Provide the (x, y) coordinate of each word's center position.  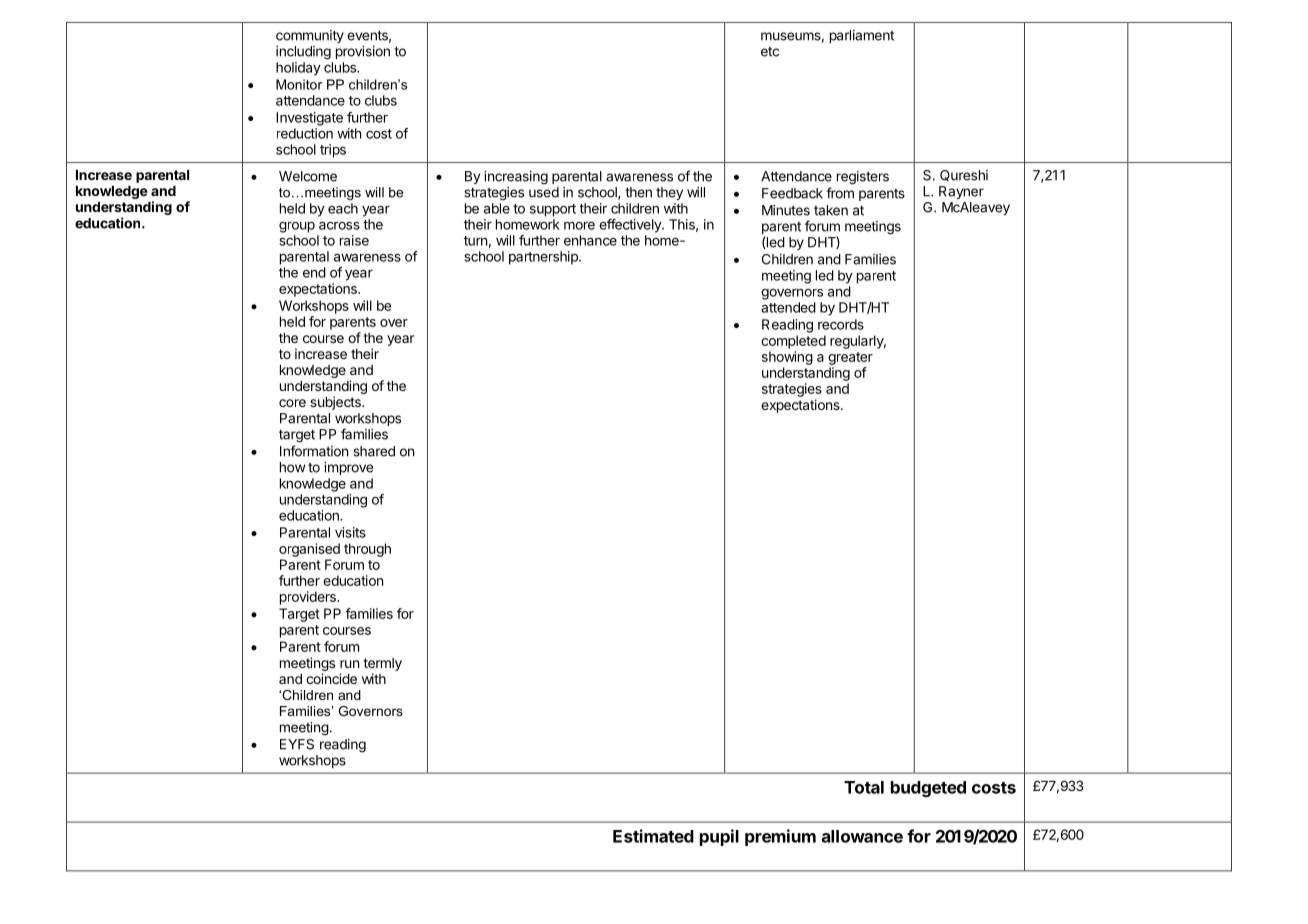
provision (363, 52)
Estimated (653, 836)
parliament (862, 36)
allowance (862, 836)
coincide (331, 678)
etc (770, 52)
